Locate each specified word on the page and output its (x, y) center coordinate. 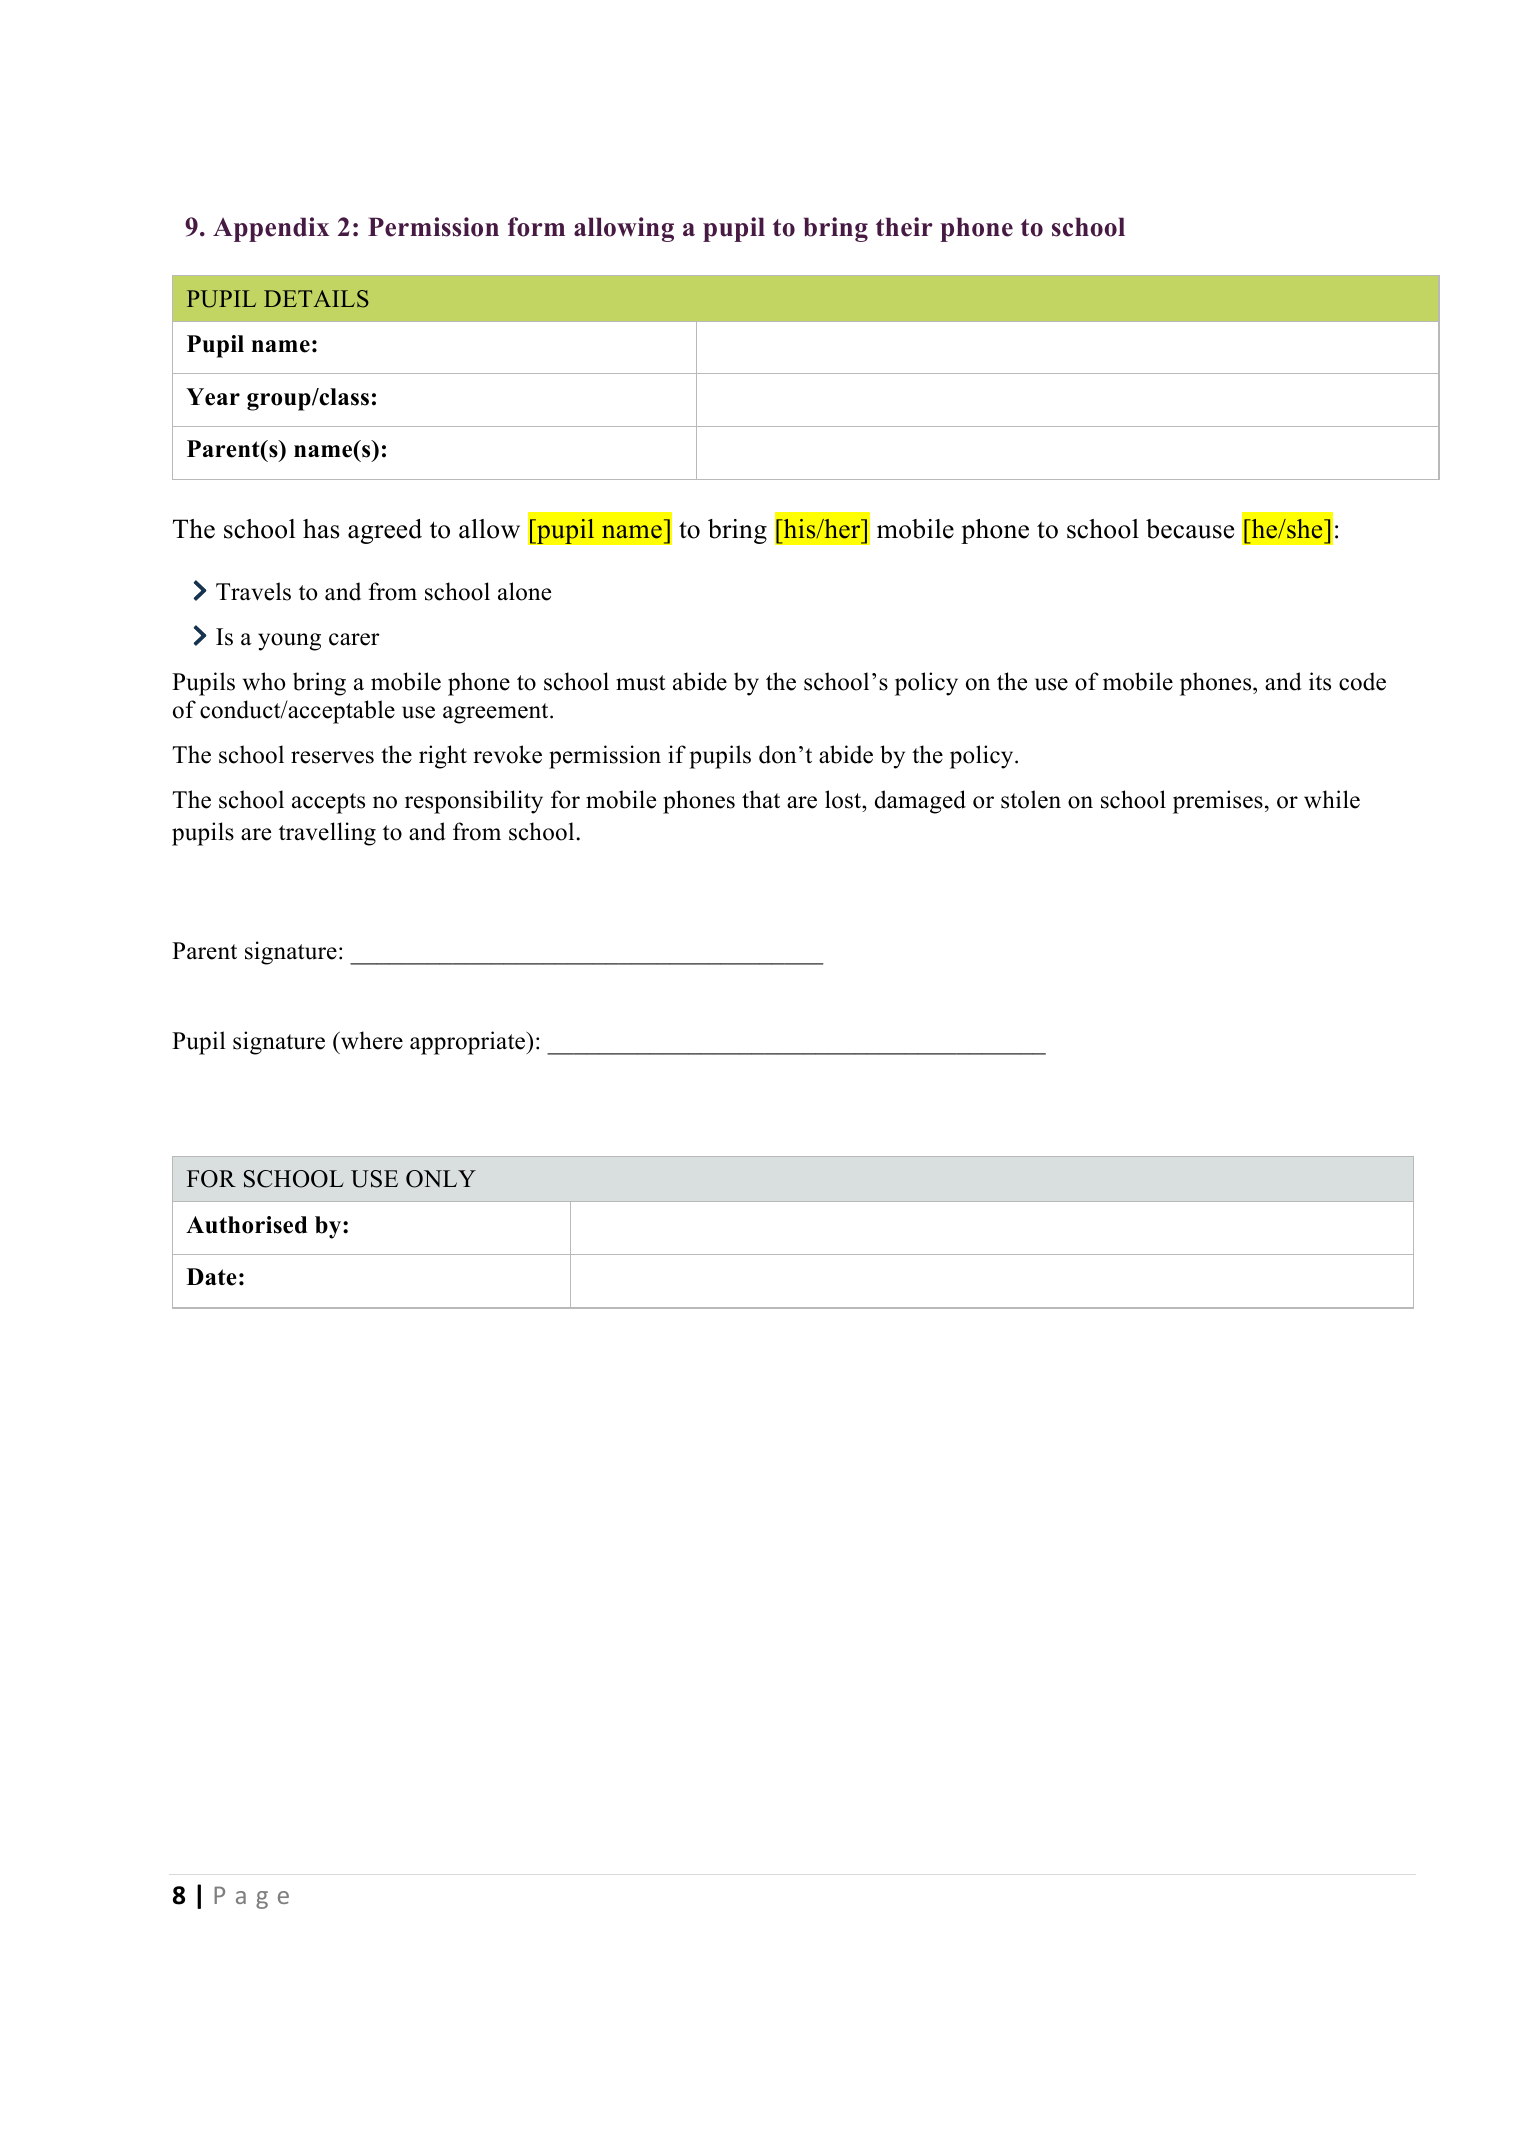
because (1190, 529)
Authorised (246, 1225)
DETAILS (316, 299)
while (1332, 799)
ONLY (441, 1179)
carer (354, 639)
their (904, 227)
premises (1218, 802)
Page (251, 1897)
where (371, 1040)
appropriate (469, 1043)
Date (212, 1277)
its (1320, 681)
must (640, 683)
